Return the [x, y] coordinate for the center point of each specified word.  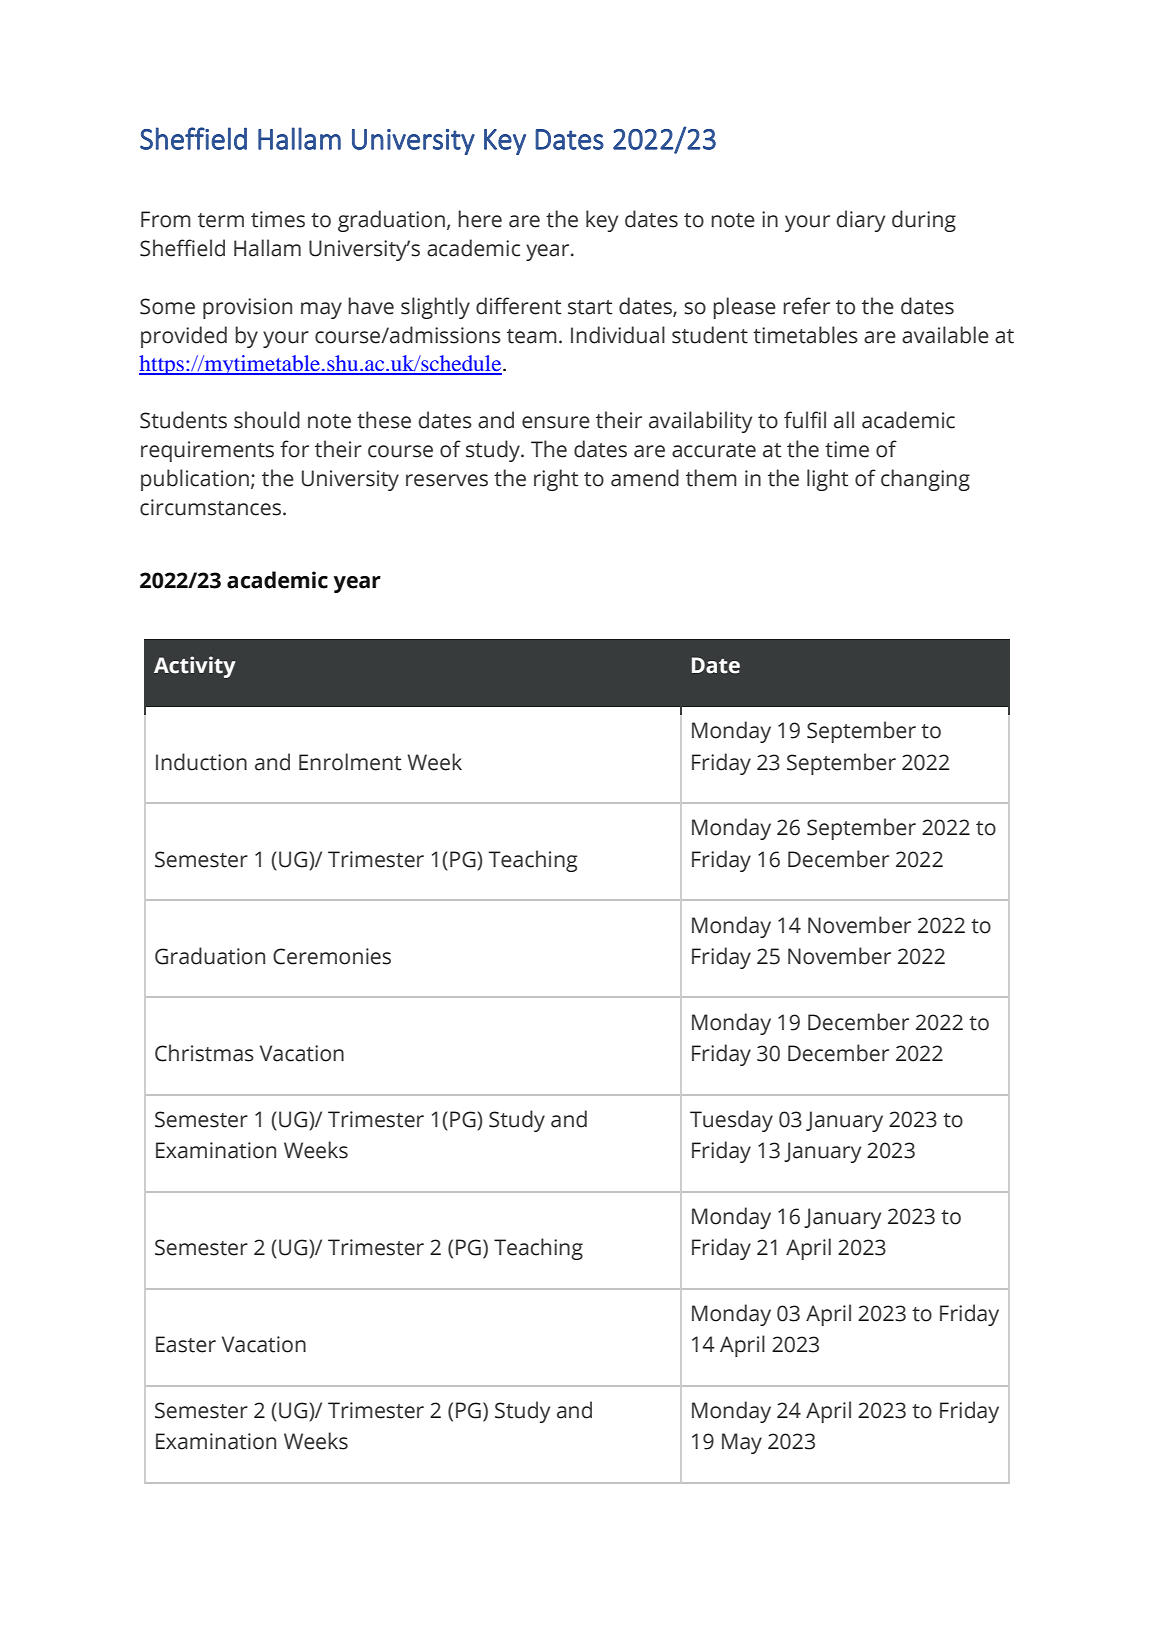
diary [861, 221]
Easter [186, 1344]
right [556, 480]
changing [925, 480]
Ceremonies [332, 956]
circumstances [212, 507]
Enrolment [350, 762]
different [518, 306]
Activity [195, 667]
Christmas [204, 1053]
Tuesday [731, 1121]
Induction [201, 762]
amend [645, 478]
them [711, 478]
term [221, 220]
